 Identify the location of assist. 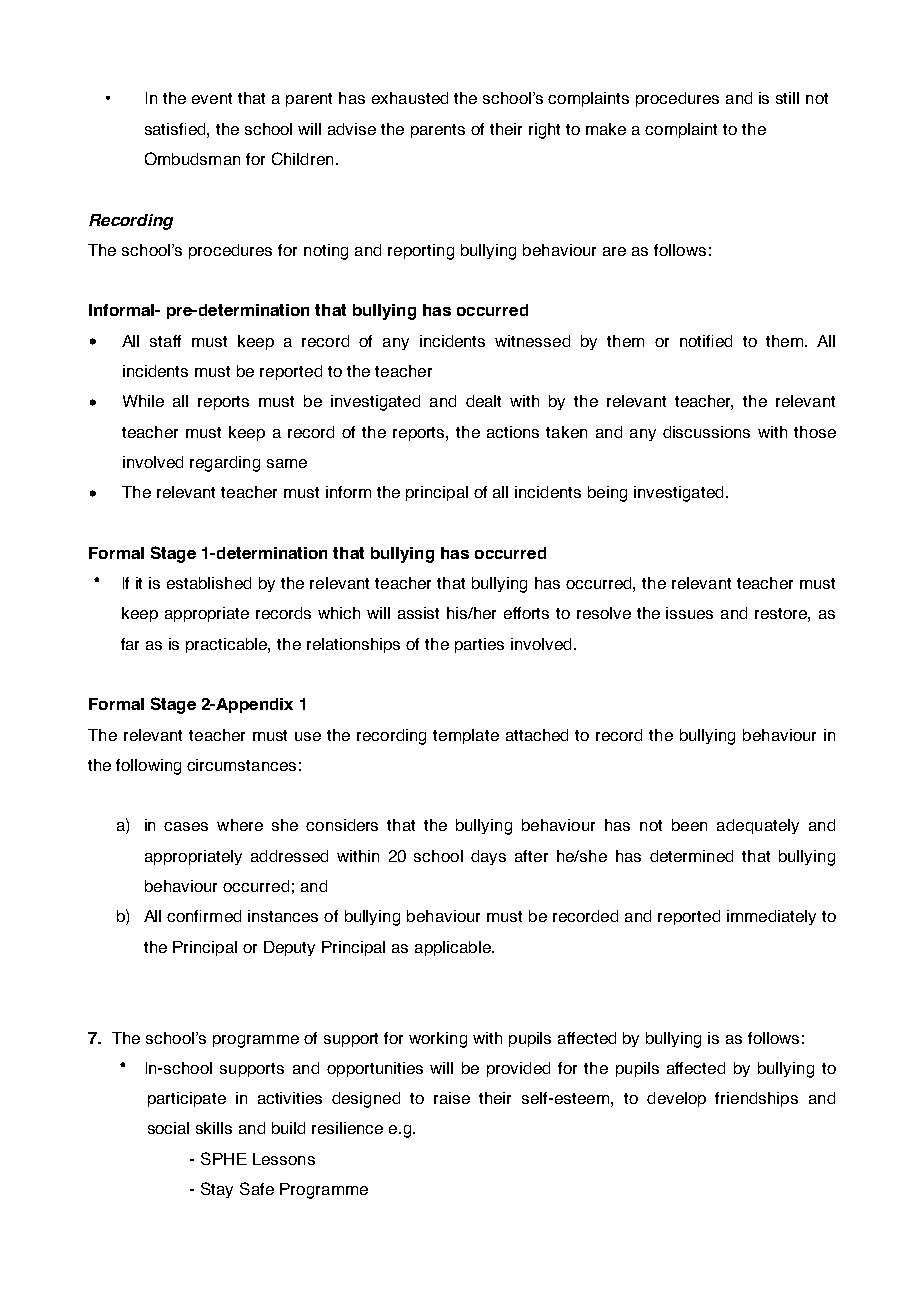
(418, 613).
